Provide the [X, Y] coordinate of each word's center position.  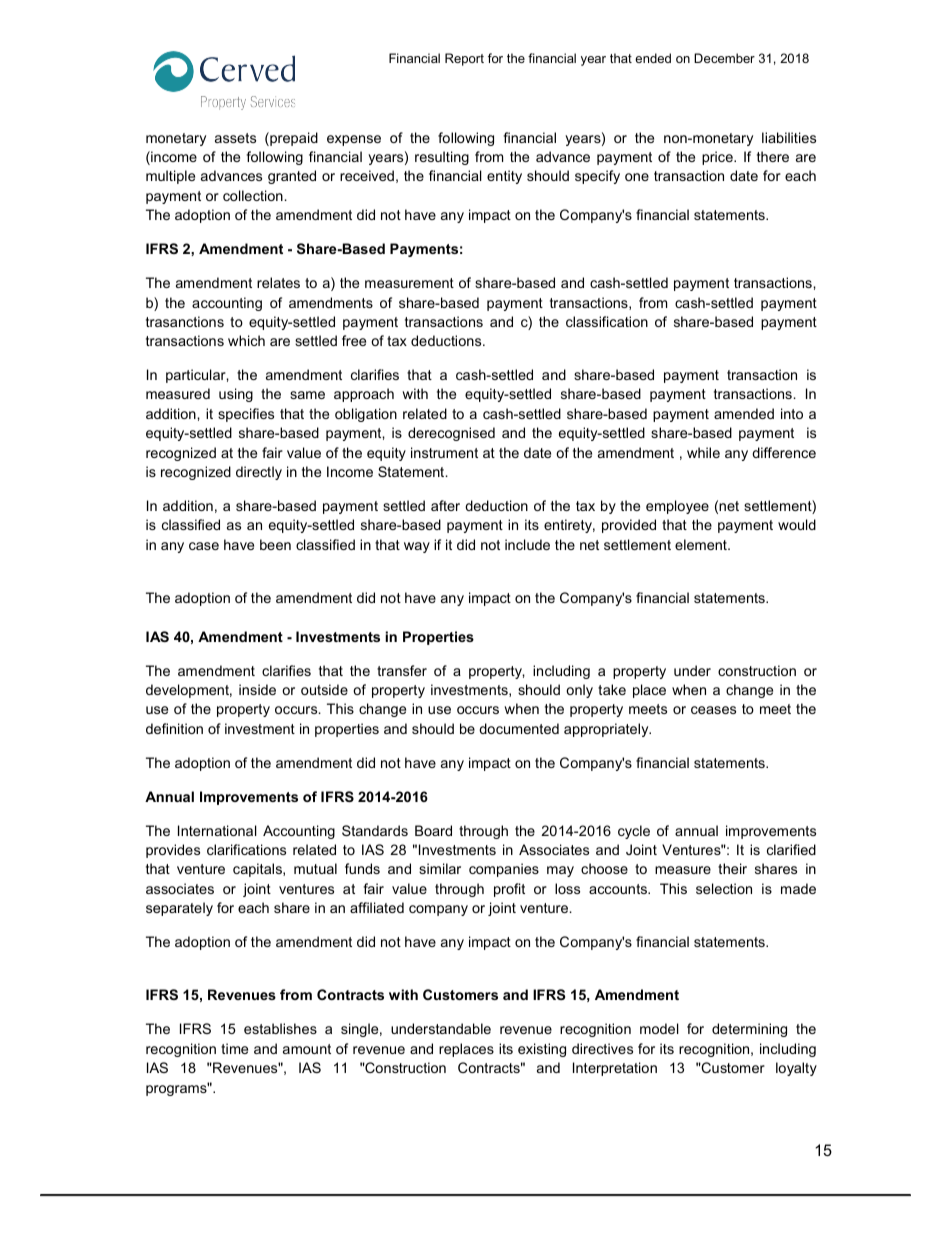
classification [607, 321]
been [275, 544]
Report [464, 59]
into [792, 413]
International [217, 830]
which [246, 340]
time [234, 1048]
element [702, 544]
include [527, 544]
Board [433, 830]
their [732, 868]
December [724, 58]
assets [235, 138]
